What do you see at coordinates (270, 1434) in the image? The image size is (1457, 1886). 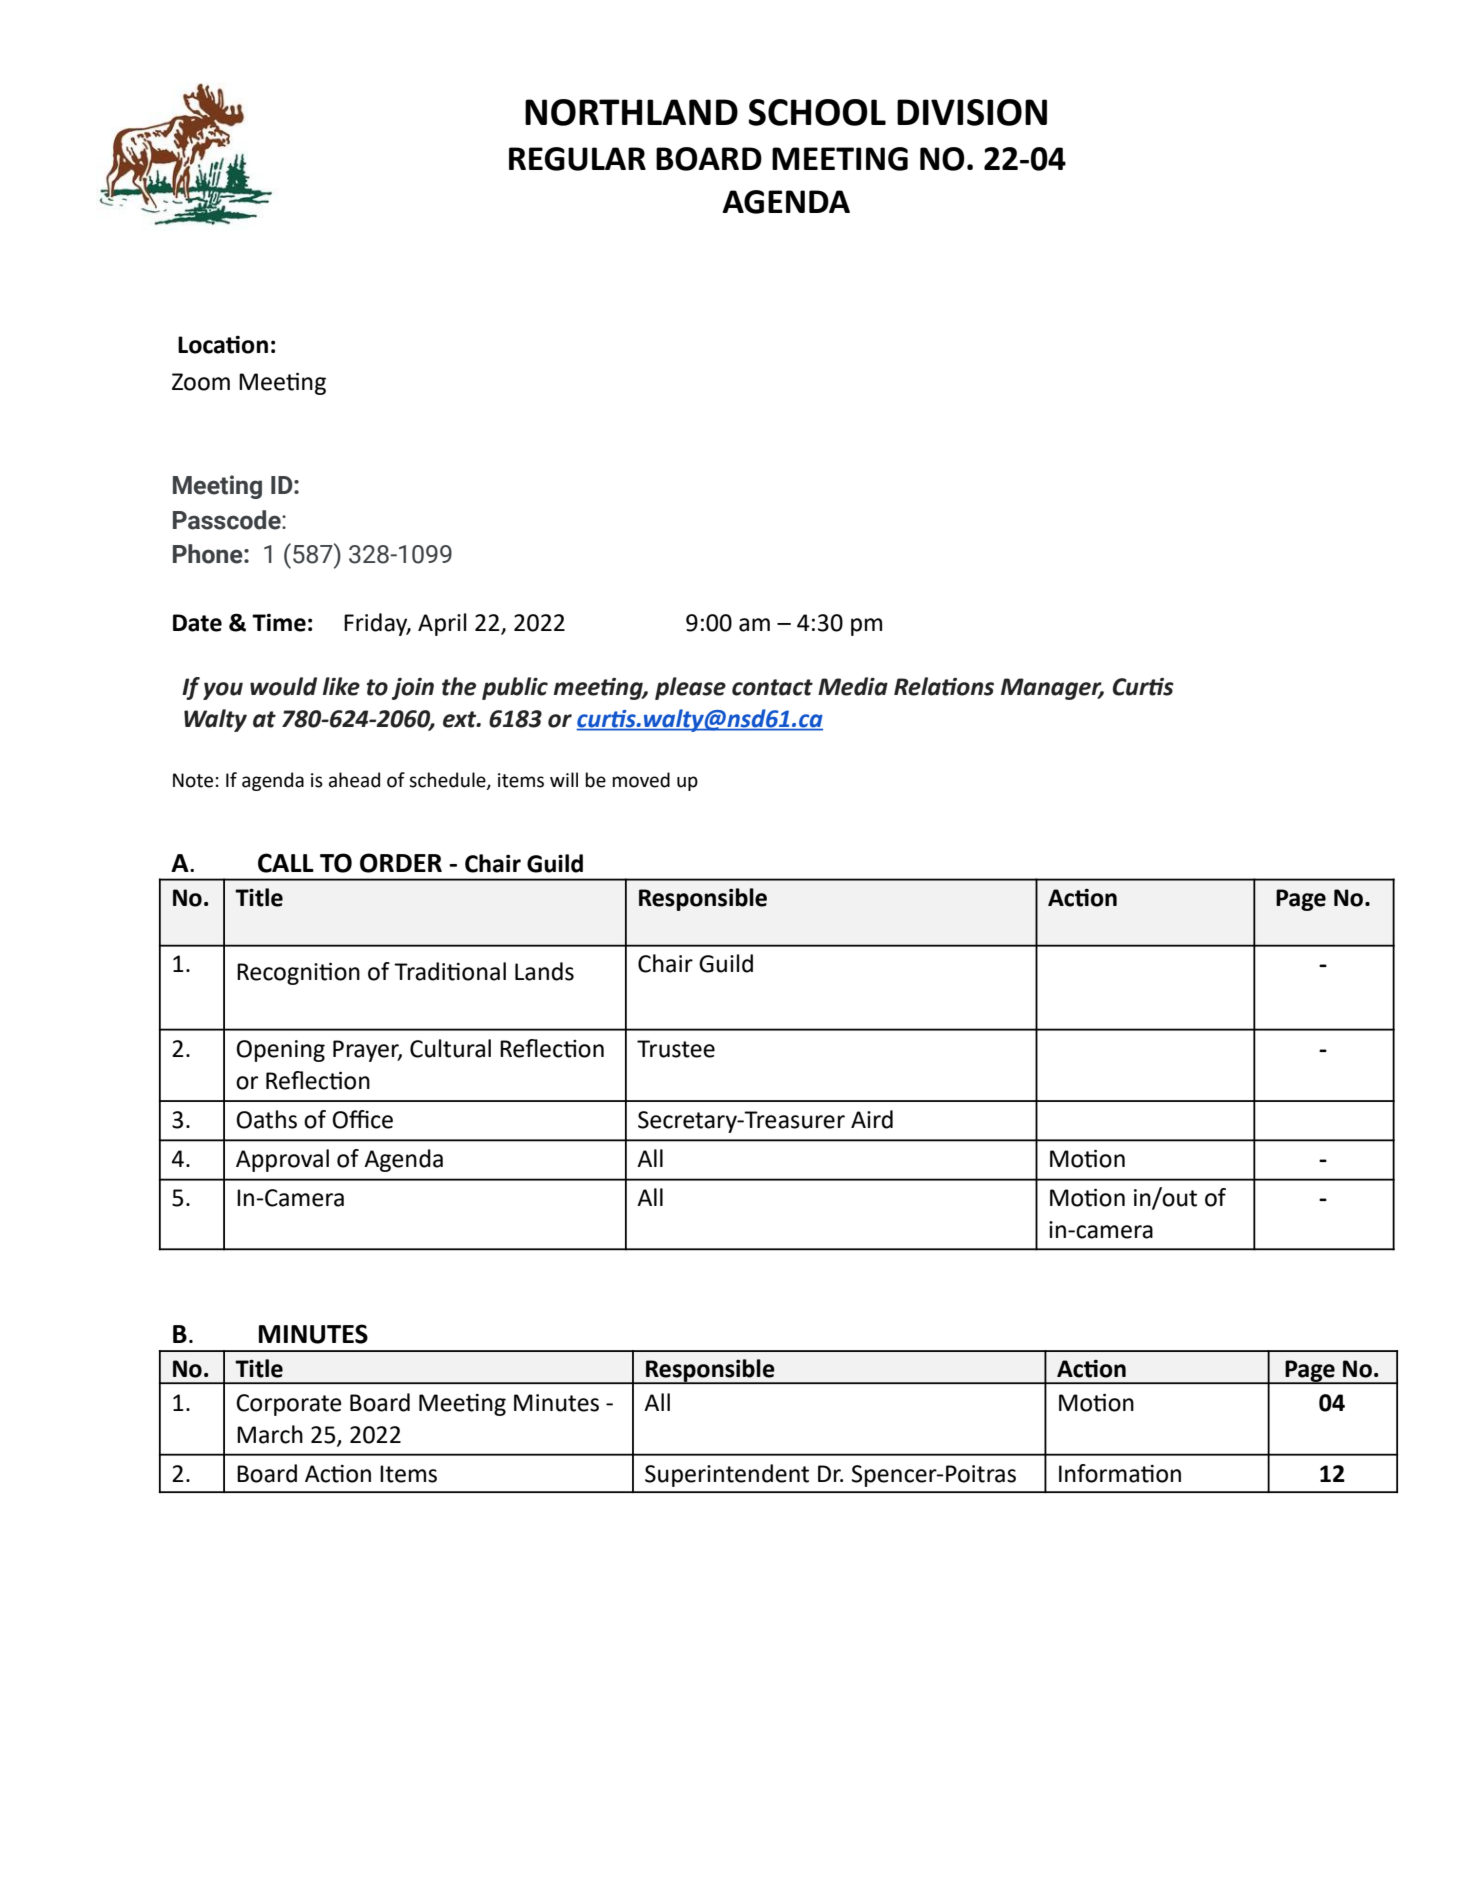 I see `March` at bounding box center [270, 1434].
